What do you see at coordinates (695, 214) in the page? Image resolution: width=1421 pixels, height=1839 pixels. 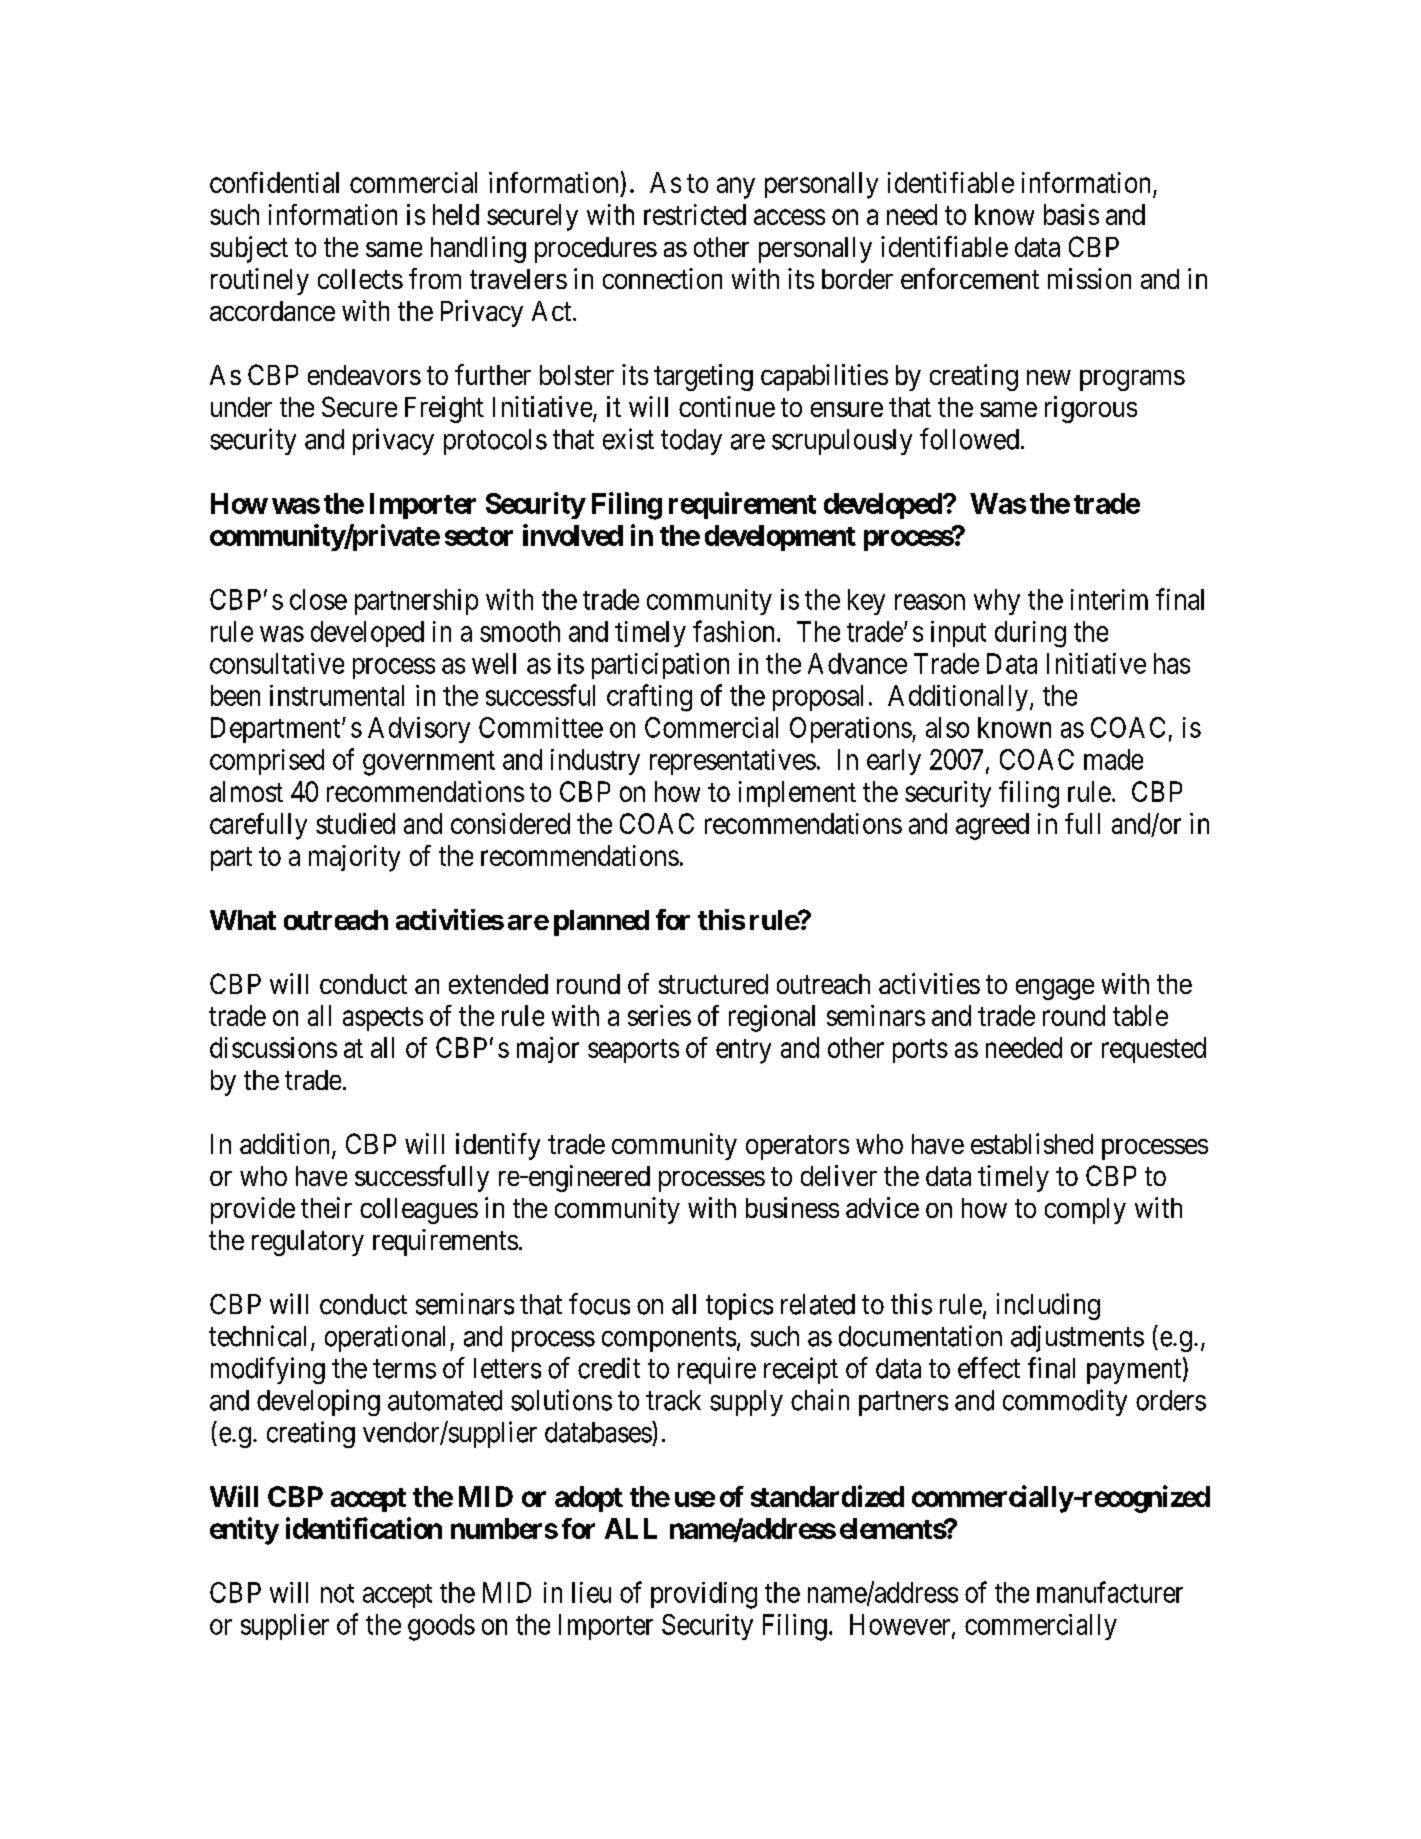 I see `restricted` at bounding box center [695, 214].
